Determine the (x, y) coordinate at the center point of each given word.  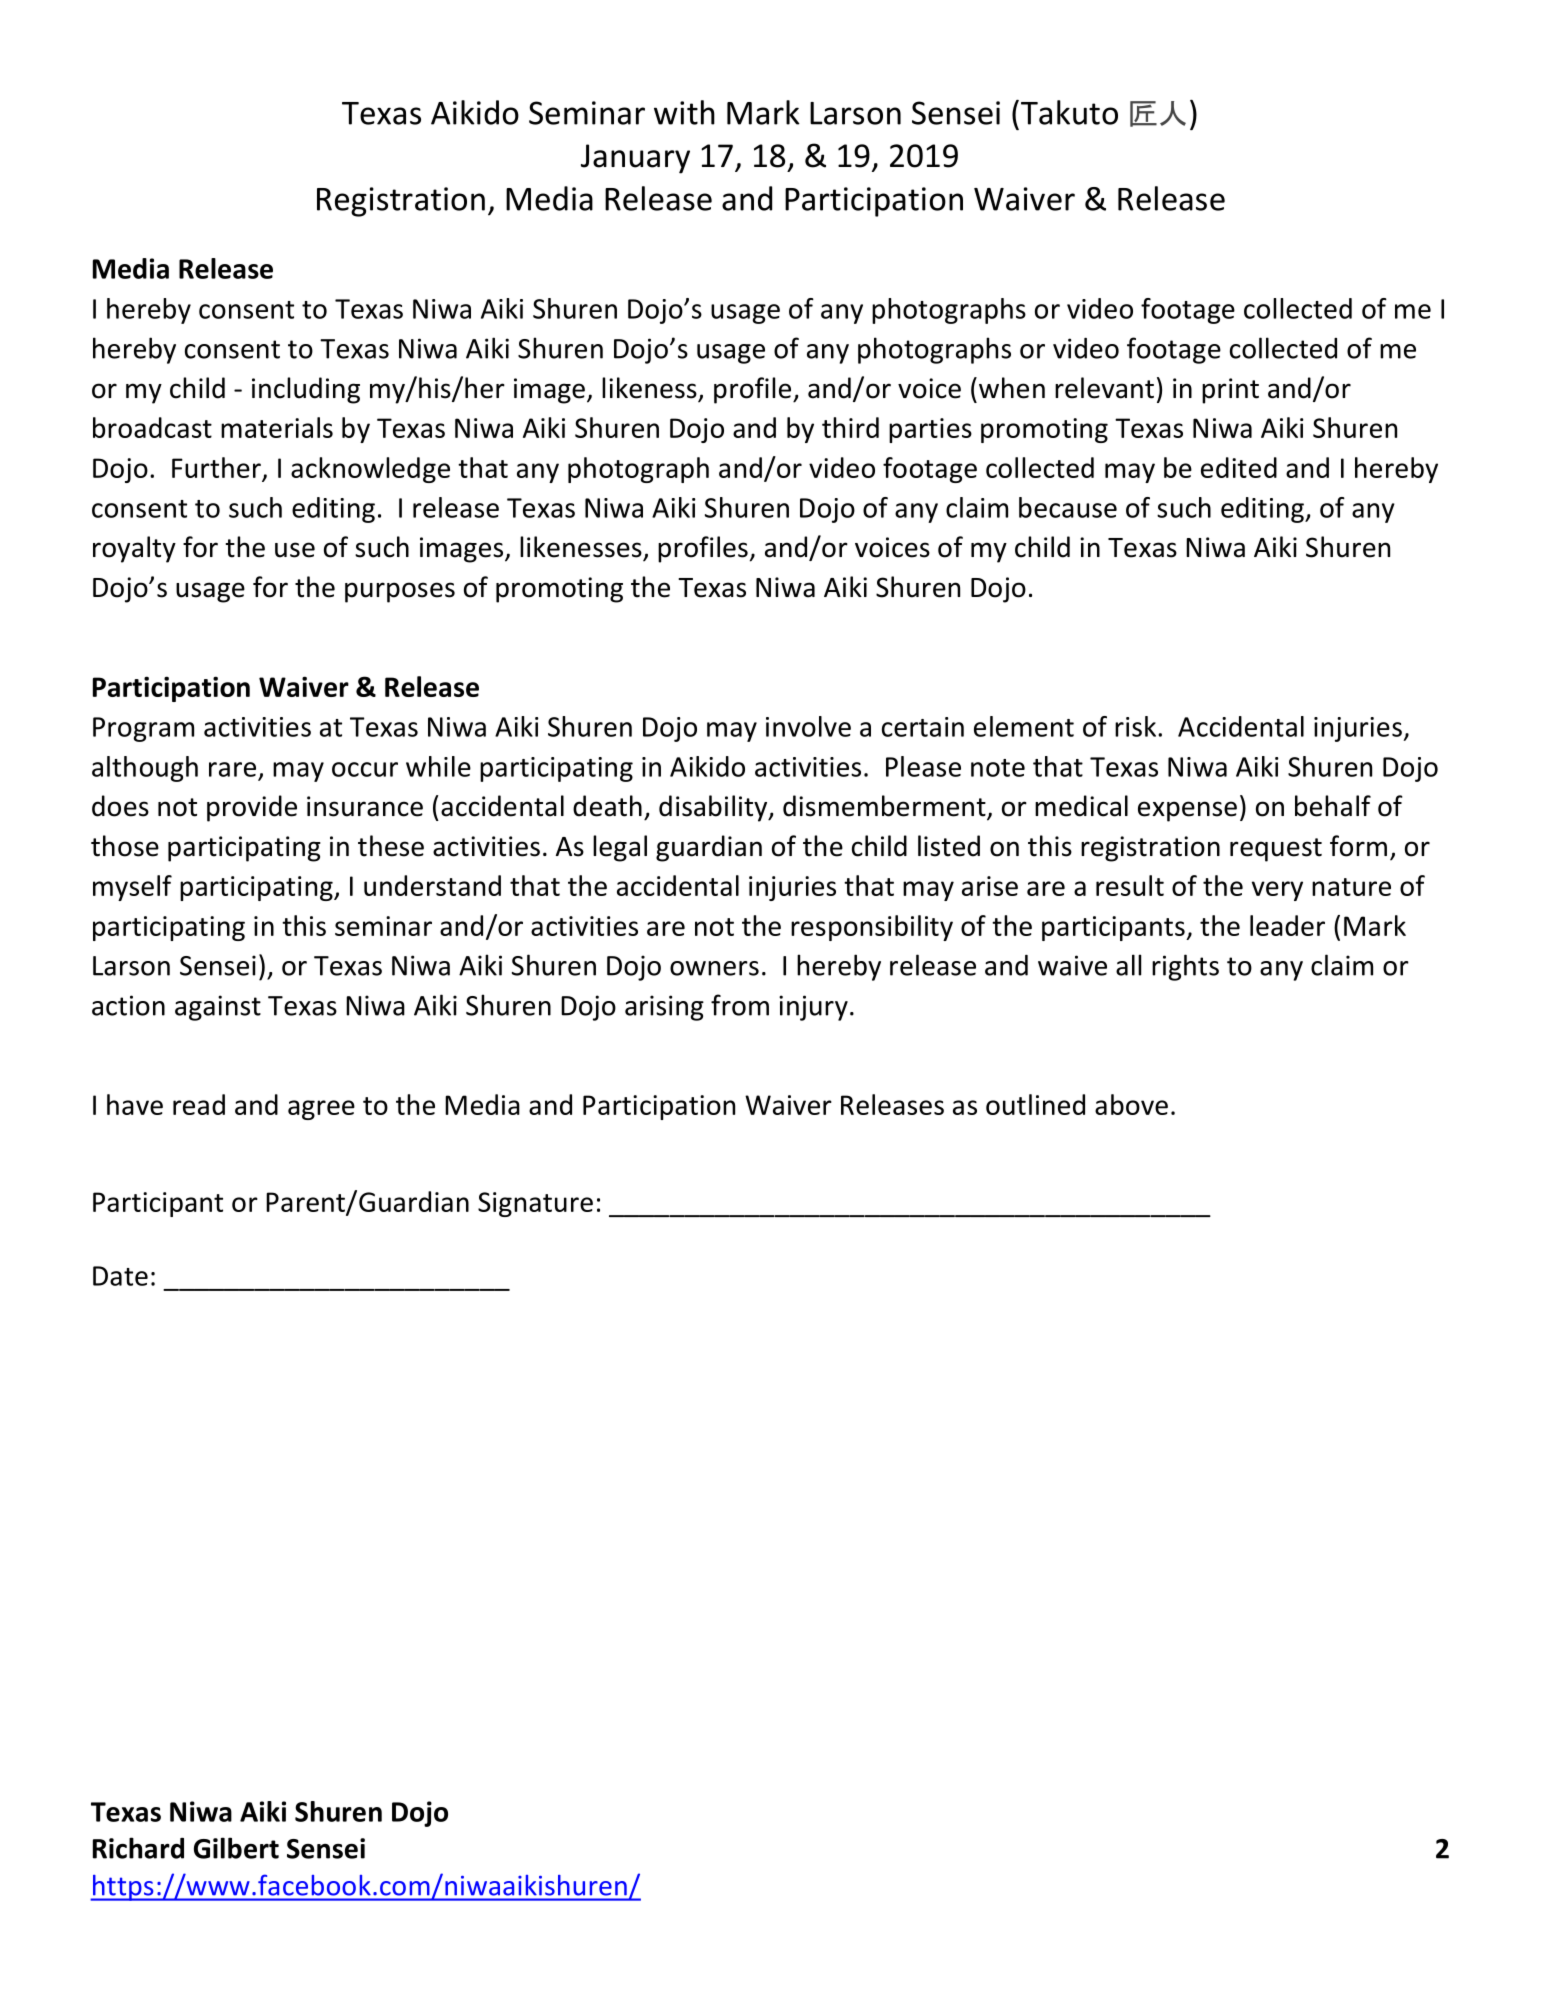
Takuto (1069, 112)
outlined (1035, 1104)
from (740, 1005)
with (684, 112)
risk (1137, 726)
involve (808, 726)
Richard (138, 1848)
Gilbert (236, 1848)
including (306, 390)
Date (120, 1276)
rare (232, 769)
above (1131, 1104)
